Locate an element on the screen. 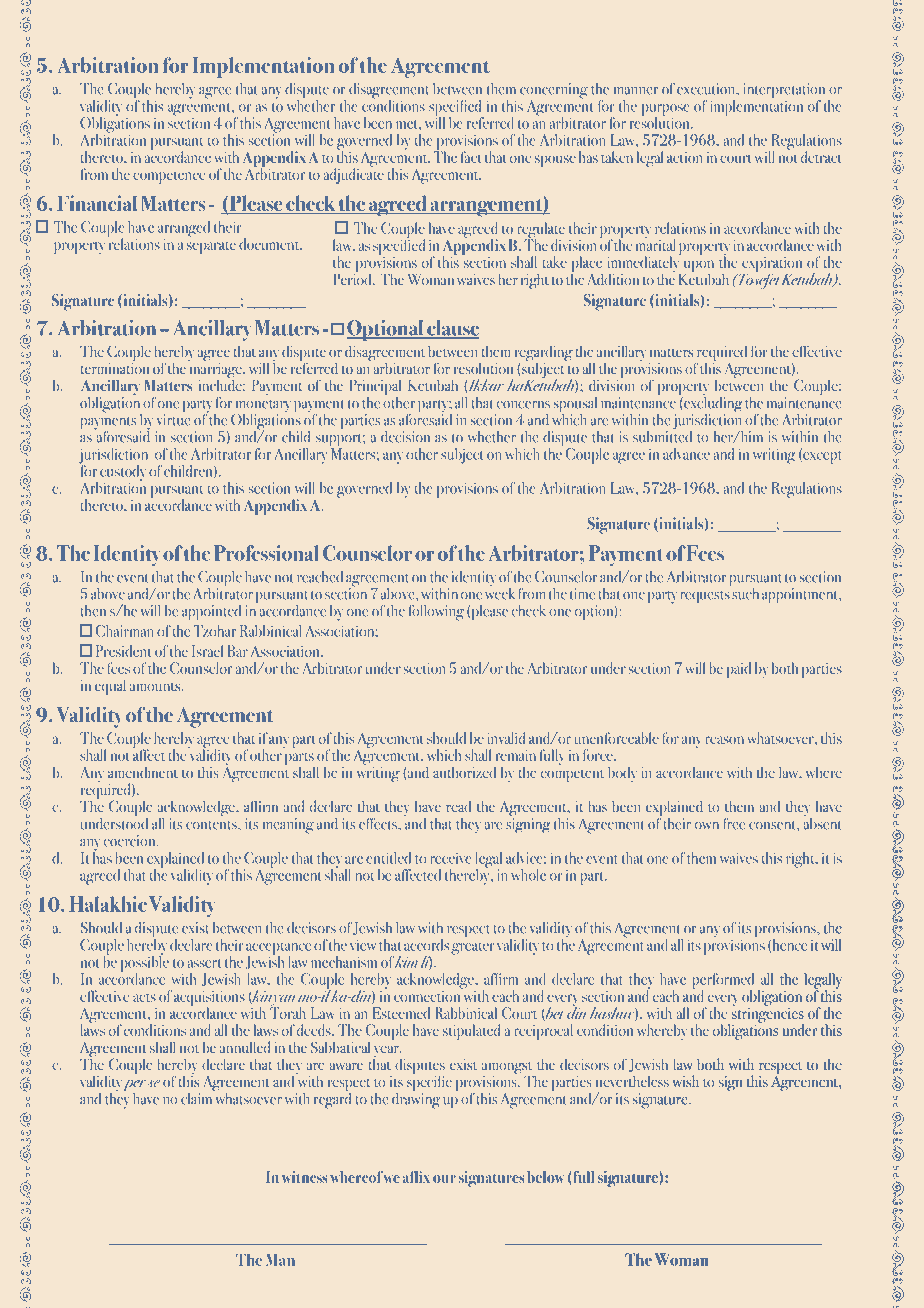  competence is located at coordinates (169, 177).
